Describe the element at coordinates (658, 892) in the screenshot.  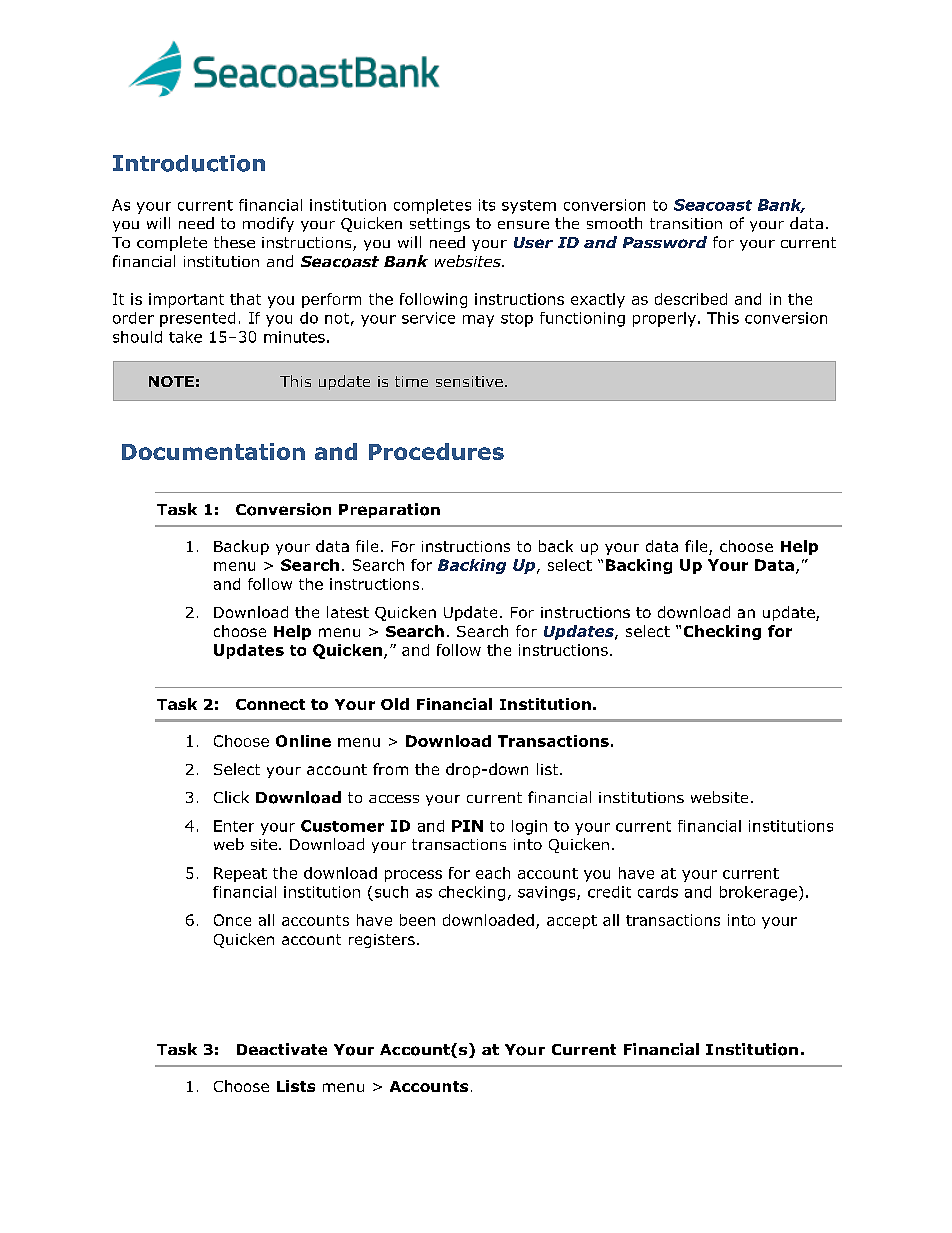
I see `cards` at that location.
